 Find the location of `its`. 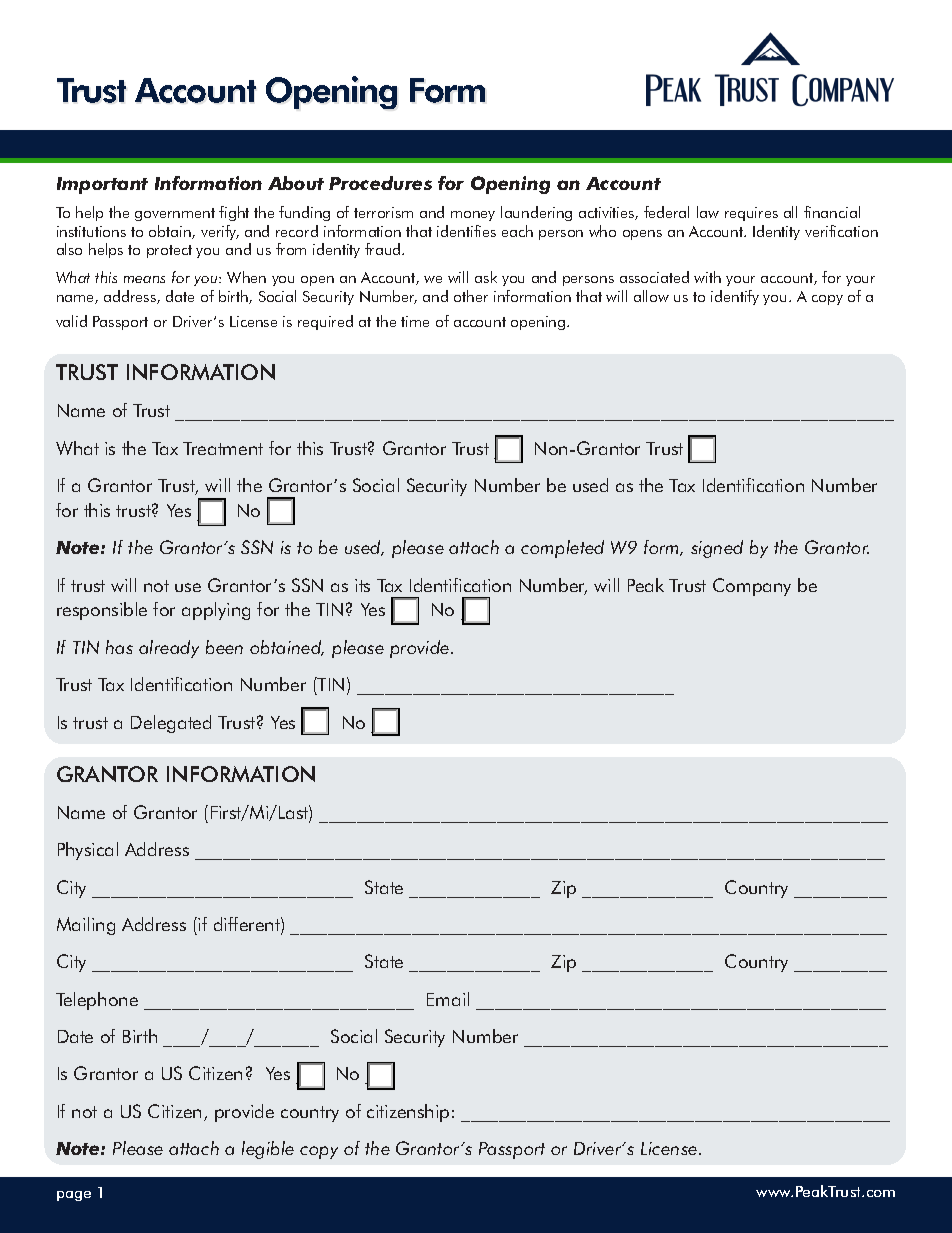

its is located at coordinates (362, 585).
